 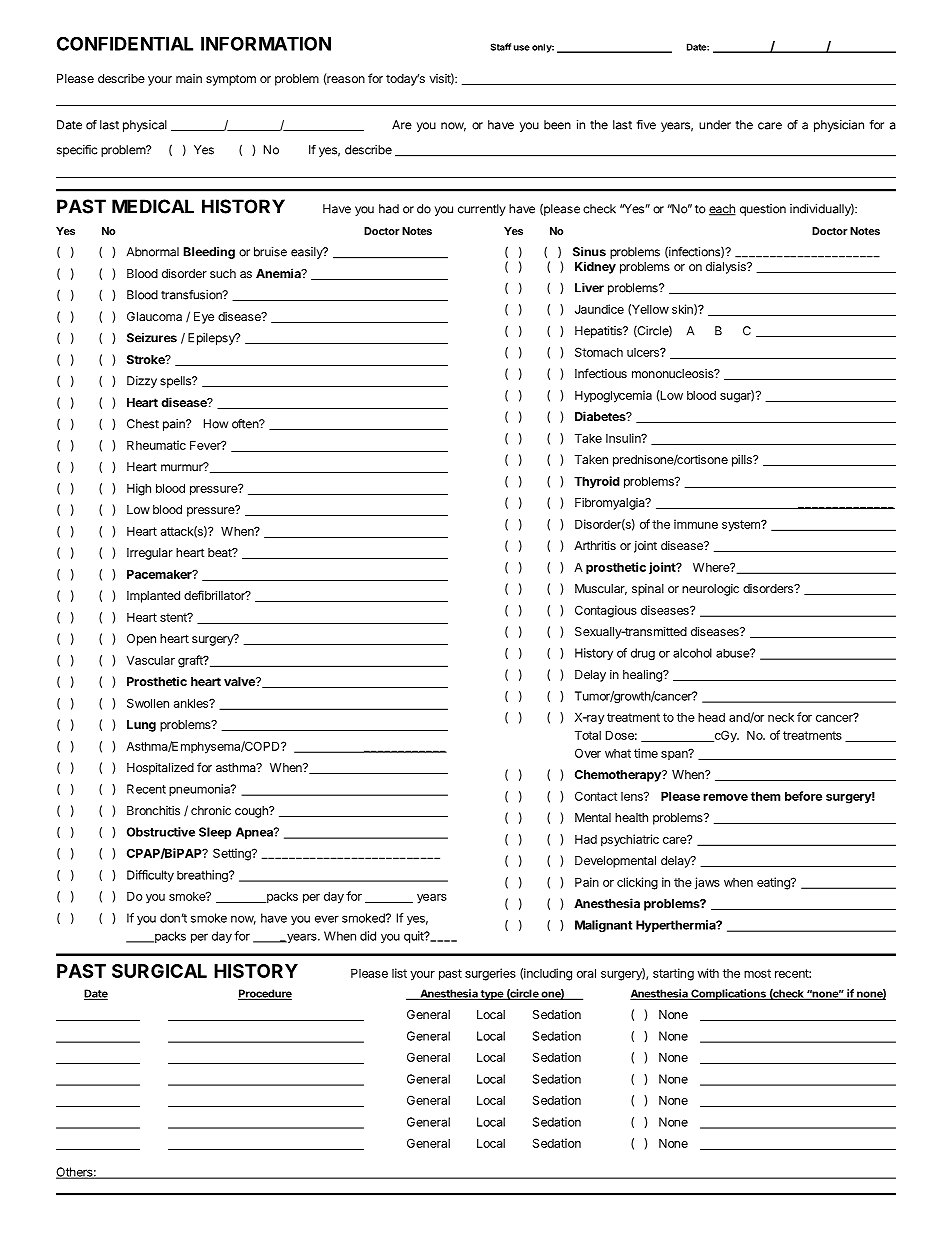 I want to click on spells, so click(x=176, y=382).
